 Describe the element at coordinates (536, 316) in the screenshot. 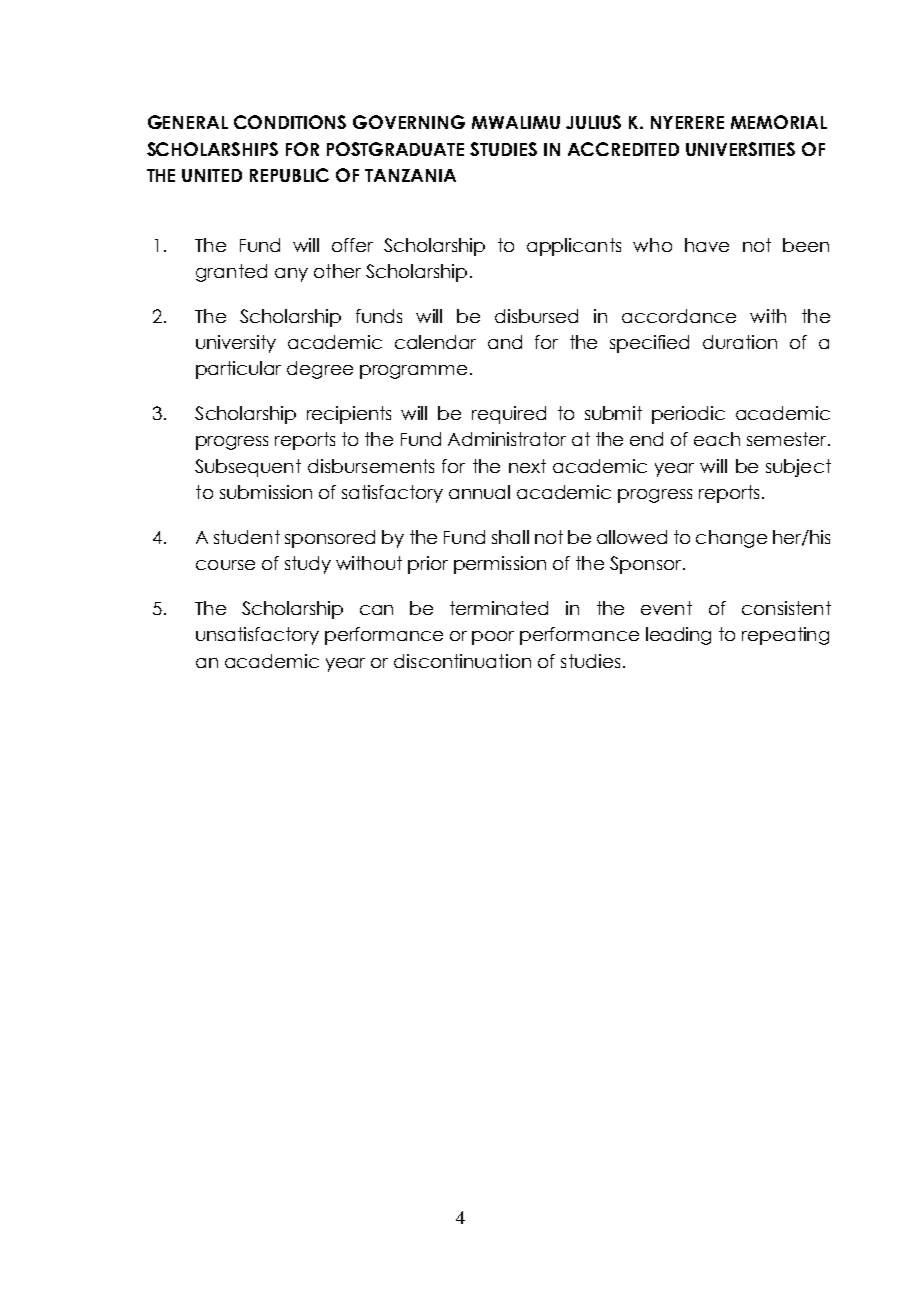

I see `disbursed` at that location.
